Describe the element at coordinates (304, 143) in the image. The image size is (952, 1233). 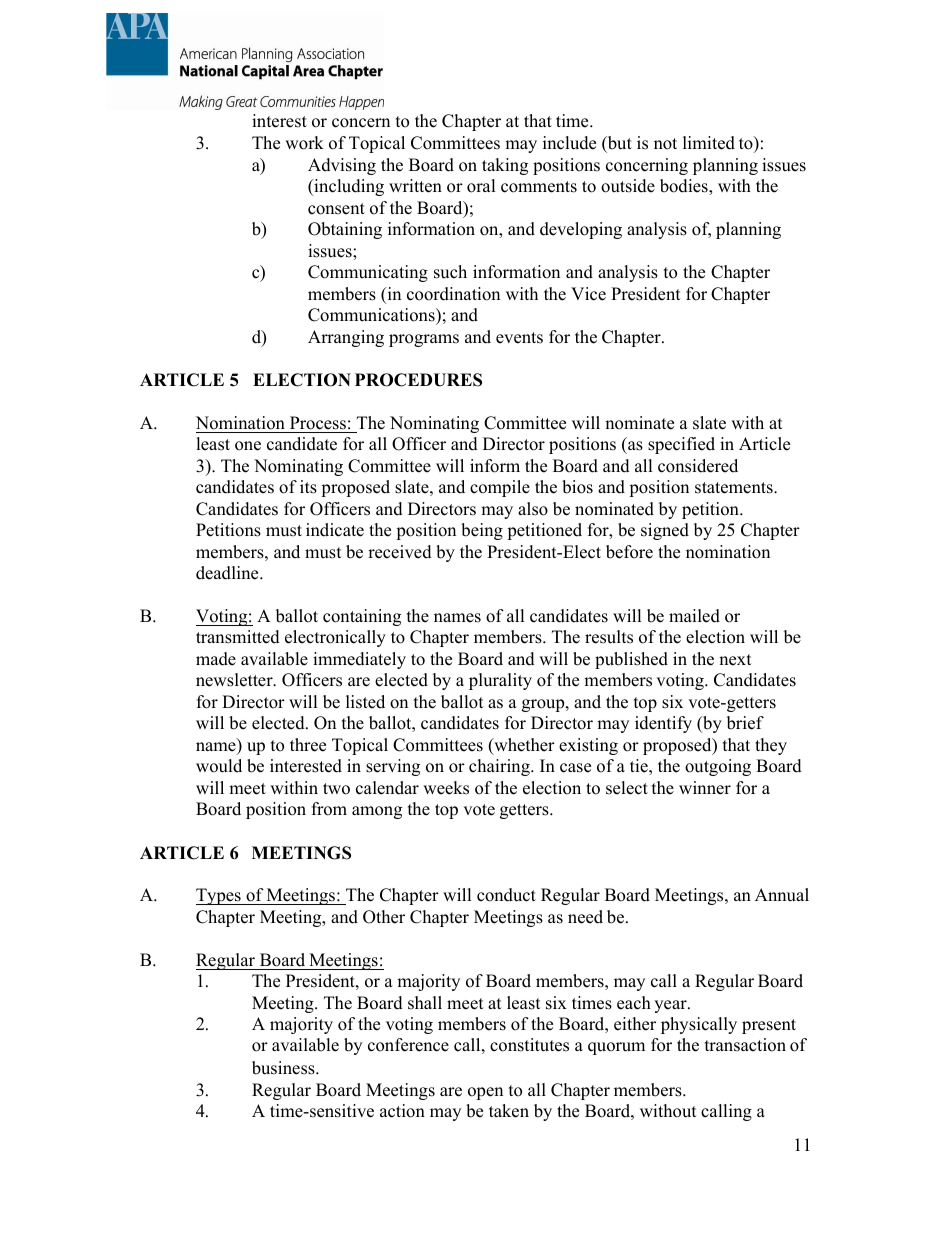
I see `work` at that location.
